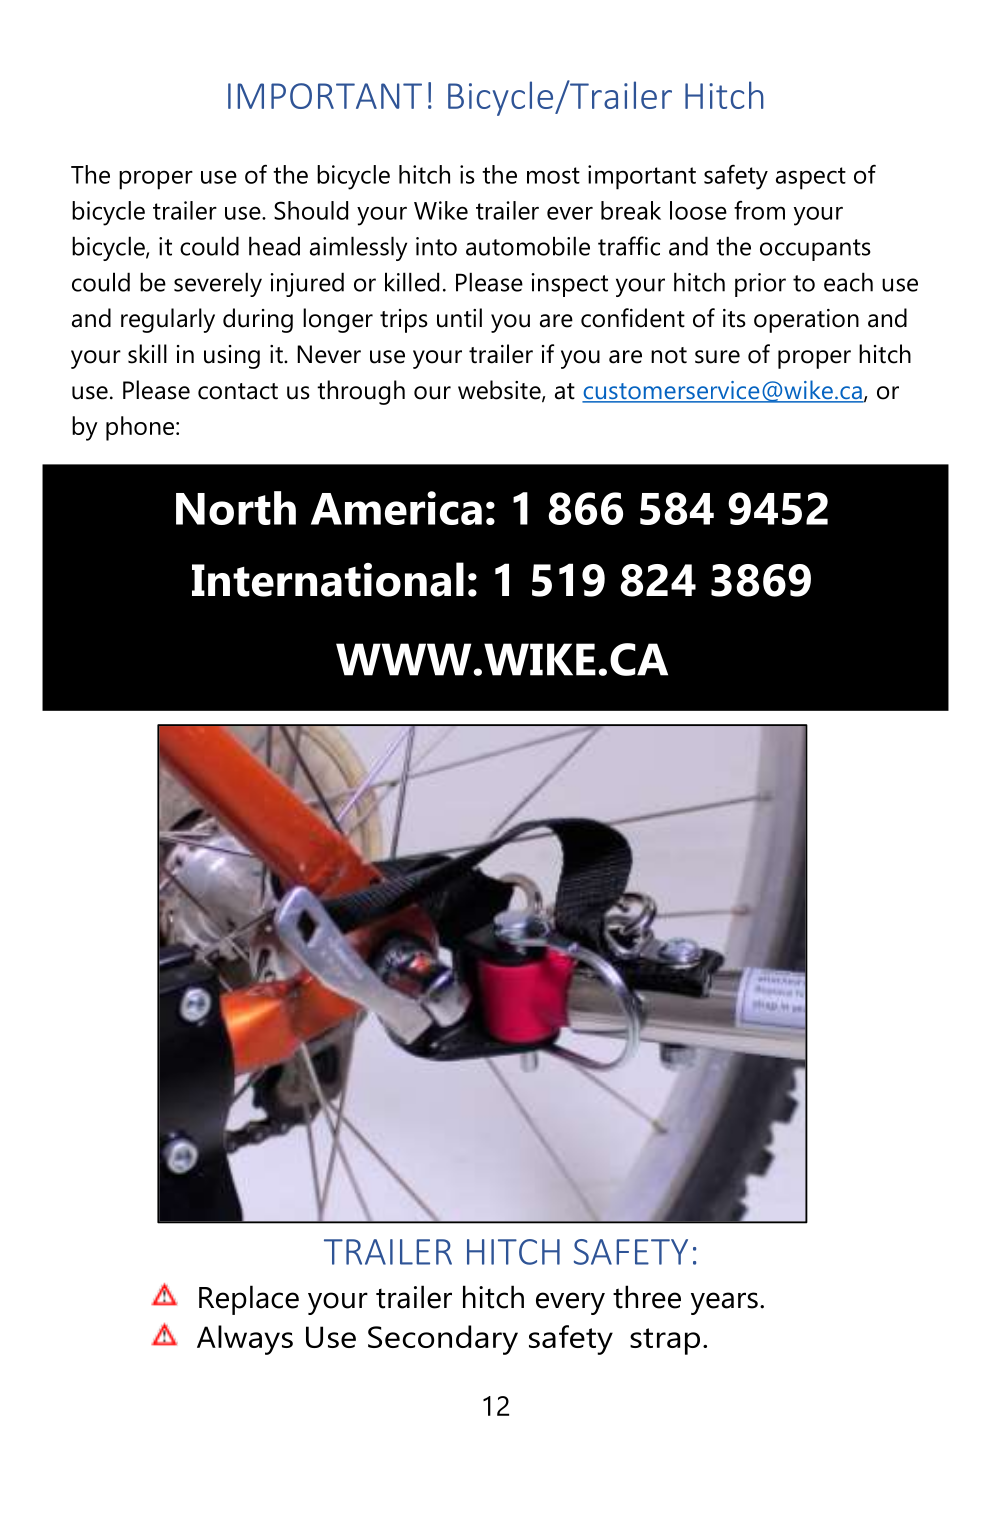  Describe the element at coordinates (328, 579) in the document. I see `International` at that location.
